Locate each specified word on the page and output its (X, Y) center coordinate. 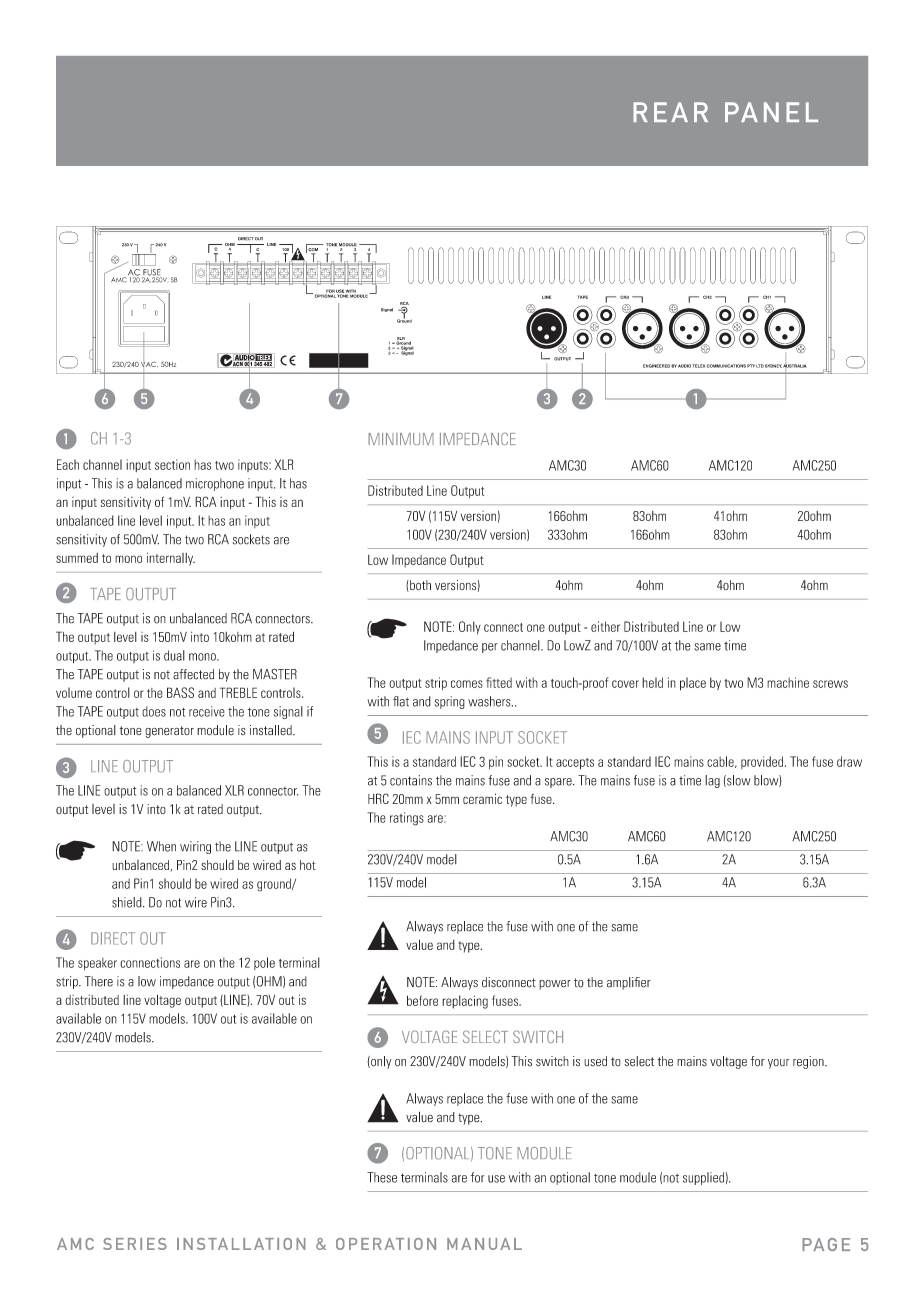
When (161, 846)
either (605, 626)
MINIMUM (401, 439)
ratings (407, 819)
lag (712, 781)
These (382, 1177)
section (172, 464)
